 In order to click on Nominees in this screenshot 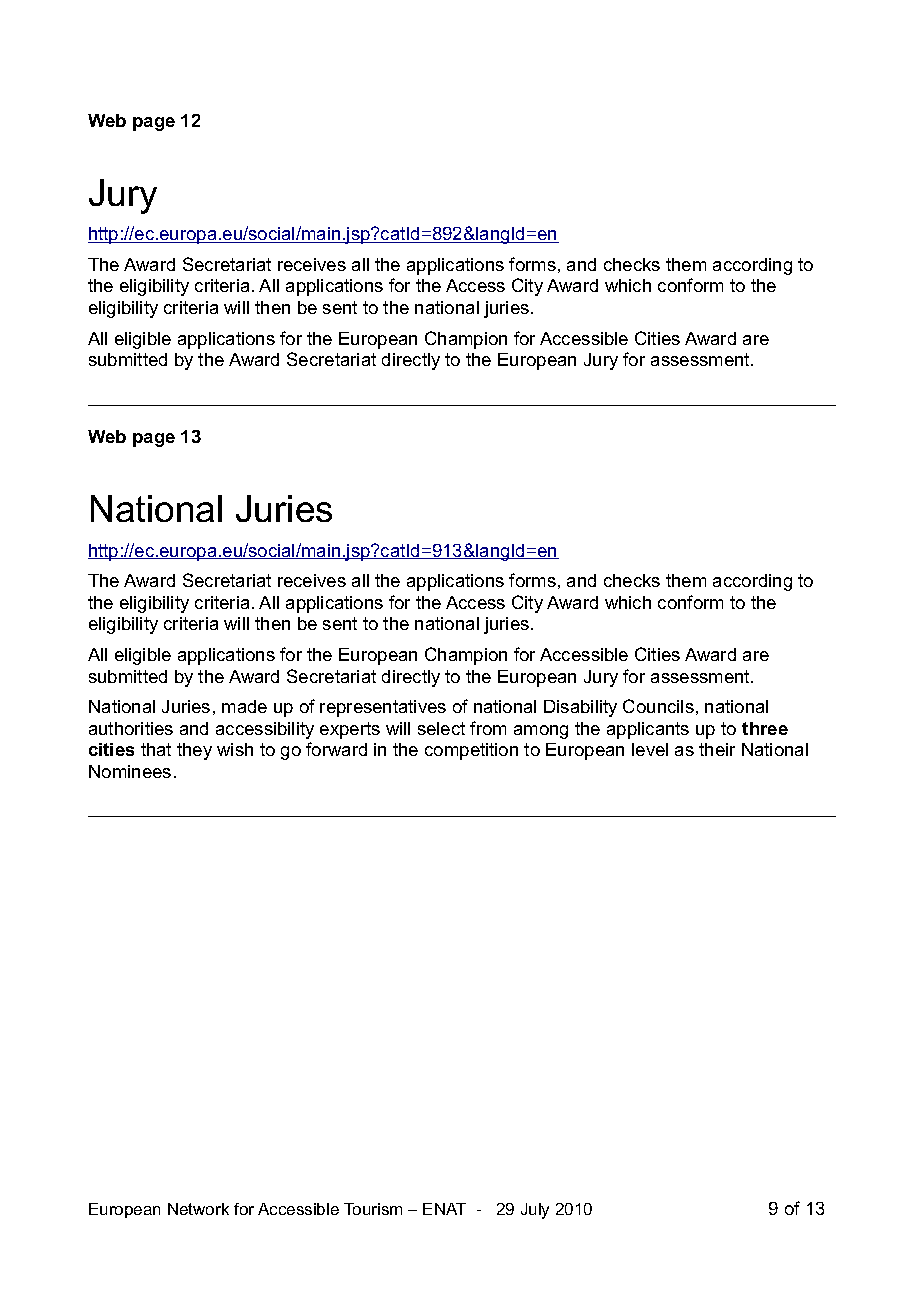, I will do `click(130, 771)`.
